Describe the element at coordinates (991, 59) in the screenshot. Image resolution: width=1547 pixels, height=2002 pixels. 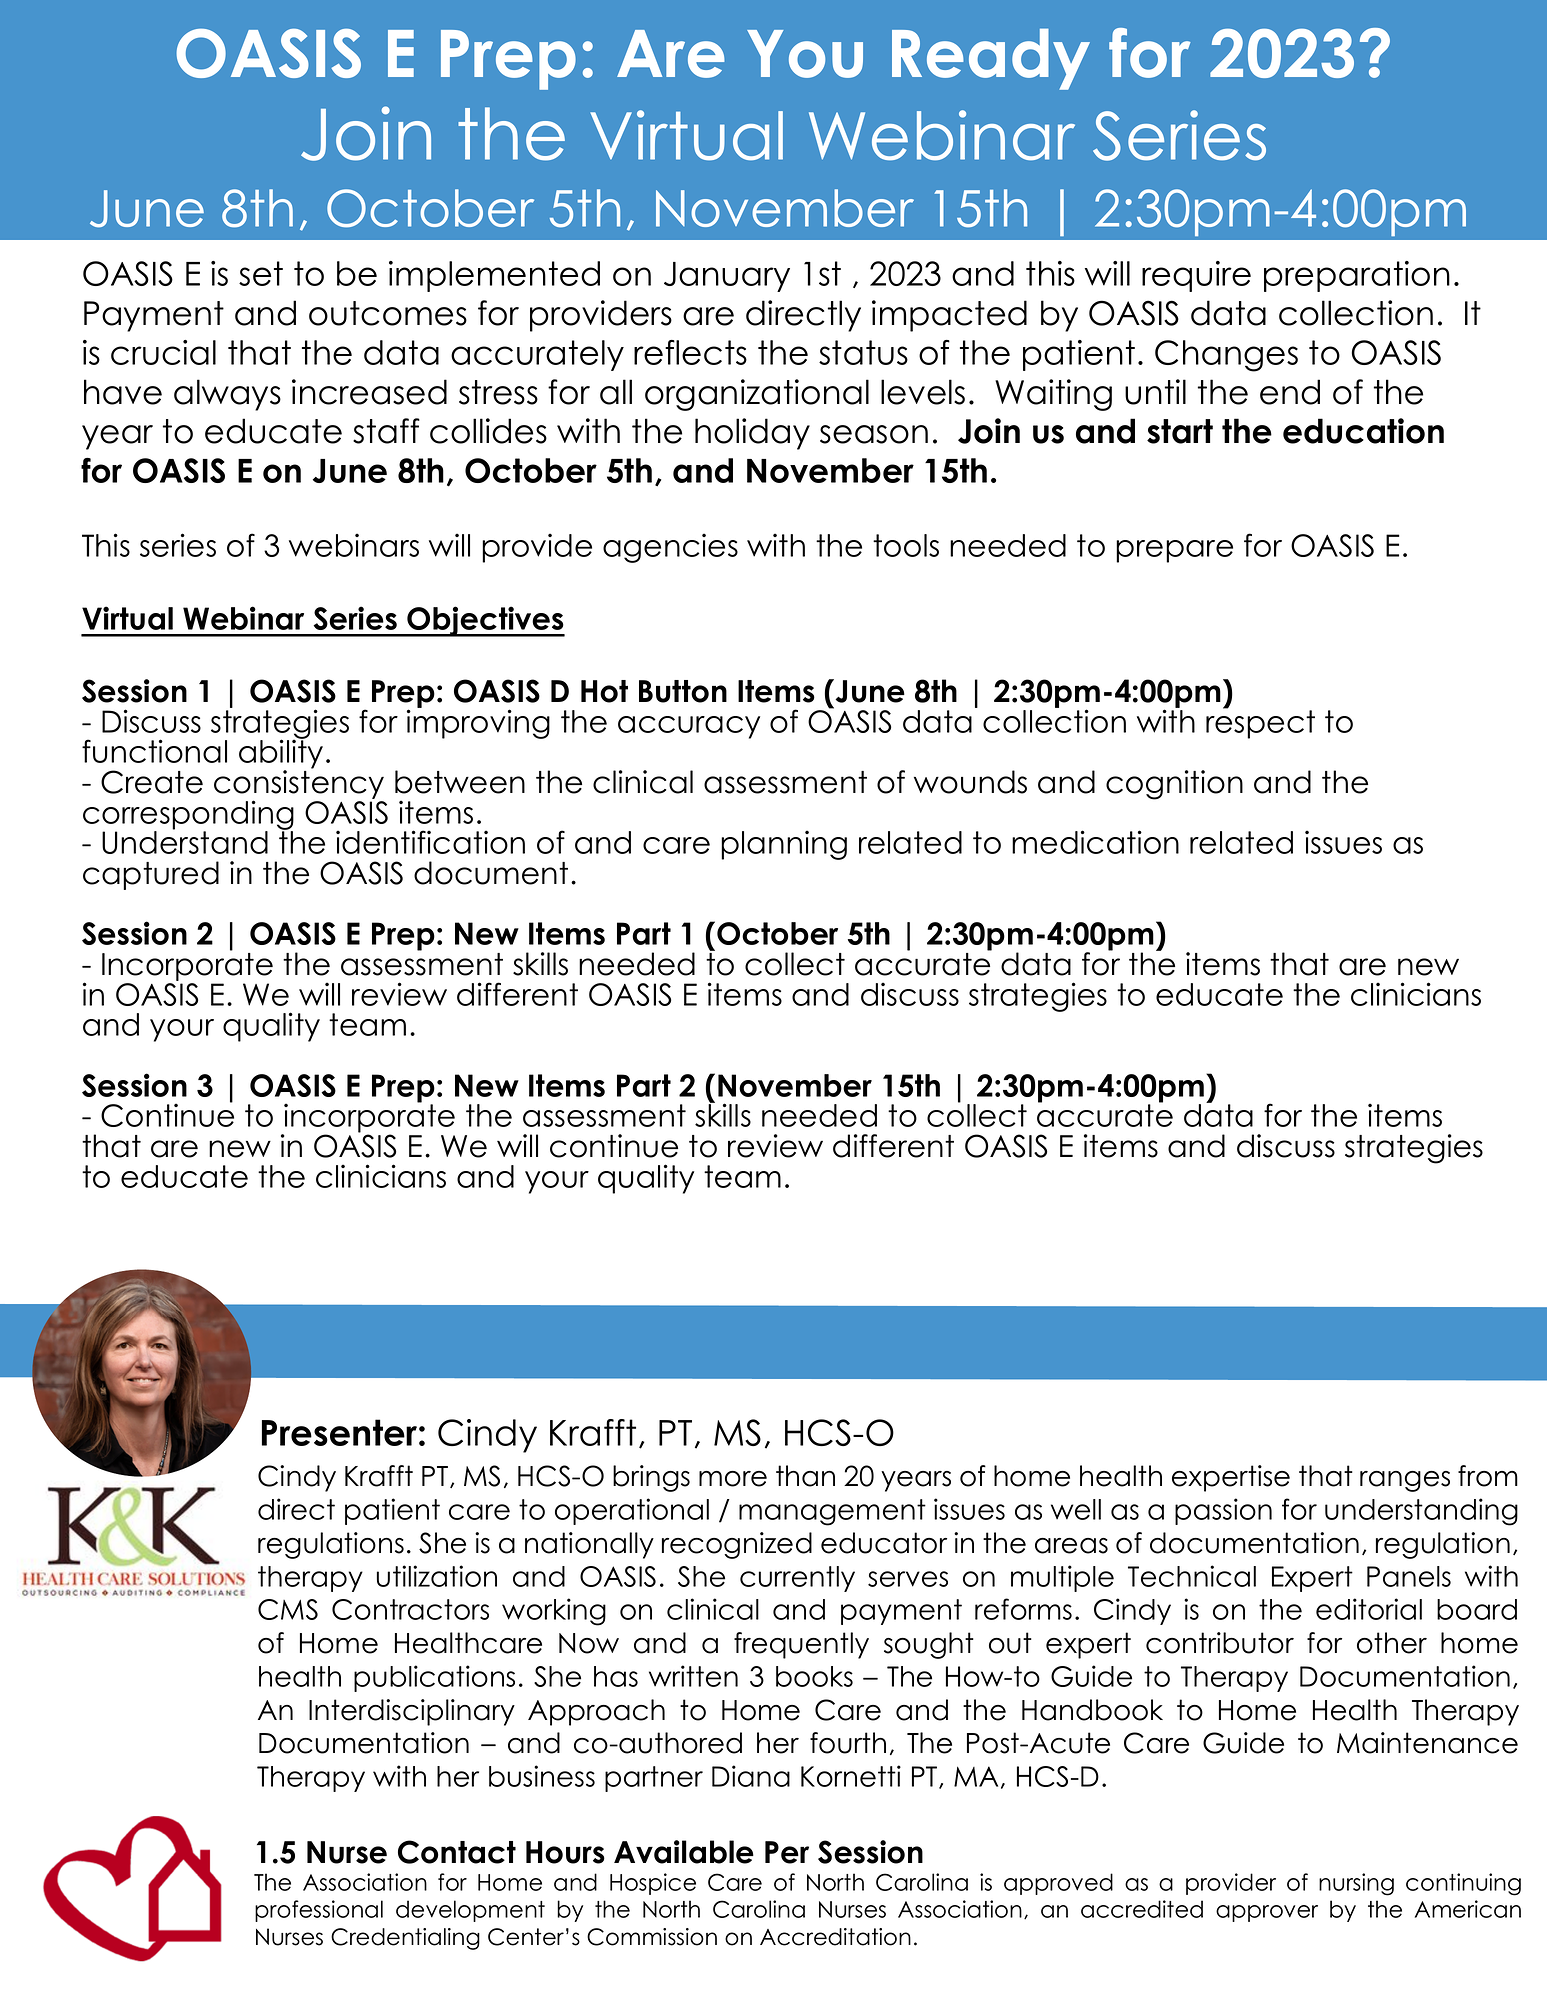
I see `Ready` at that location.
